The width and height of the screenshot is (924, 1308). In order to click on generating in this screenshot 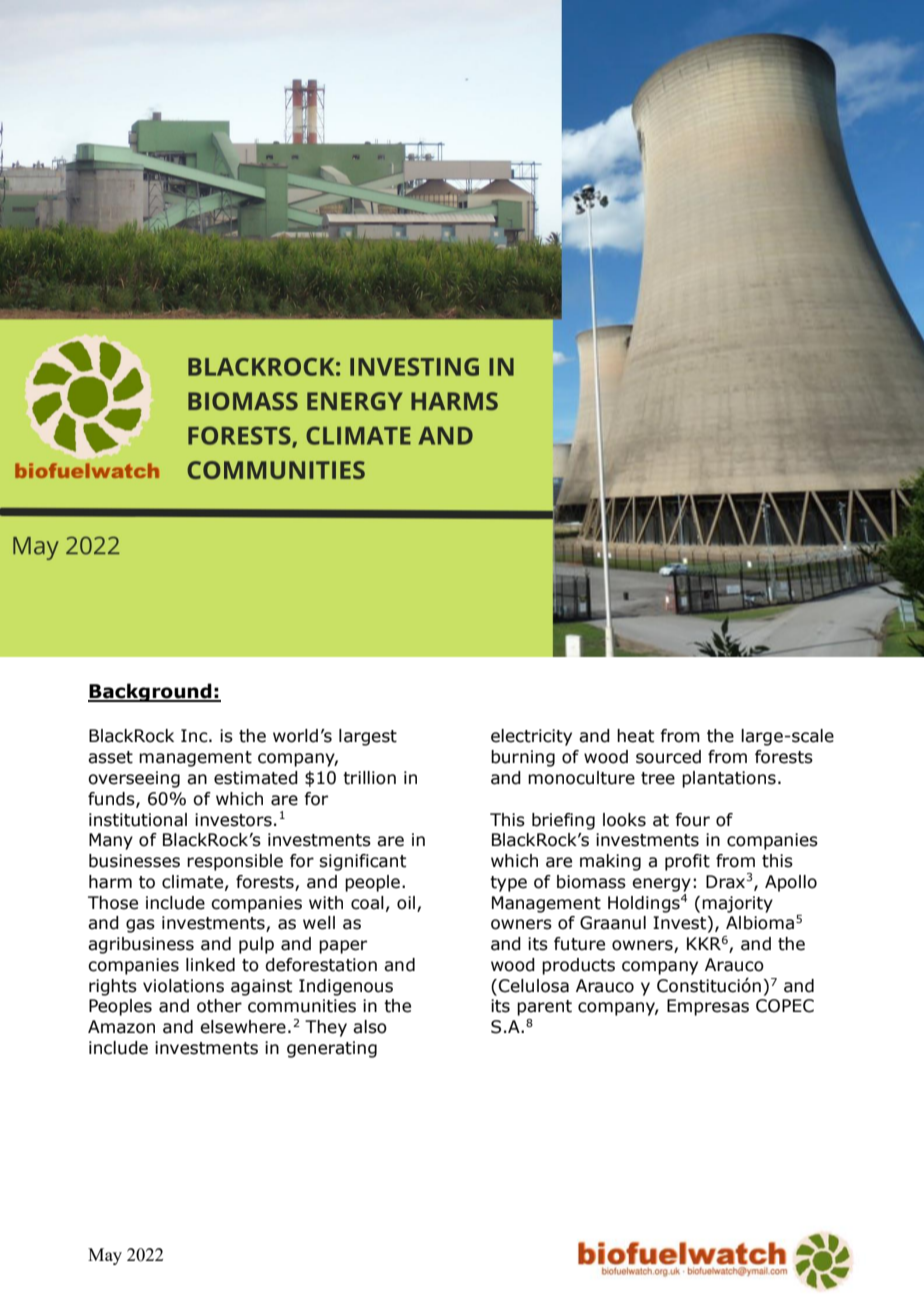, I will do `click(332, 1049)`.
